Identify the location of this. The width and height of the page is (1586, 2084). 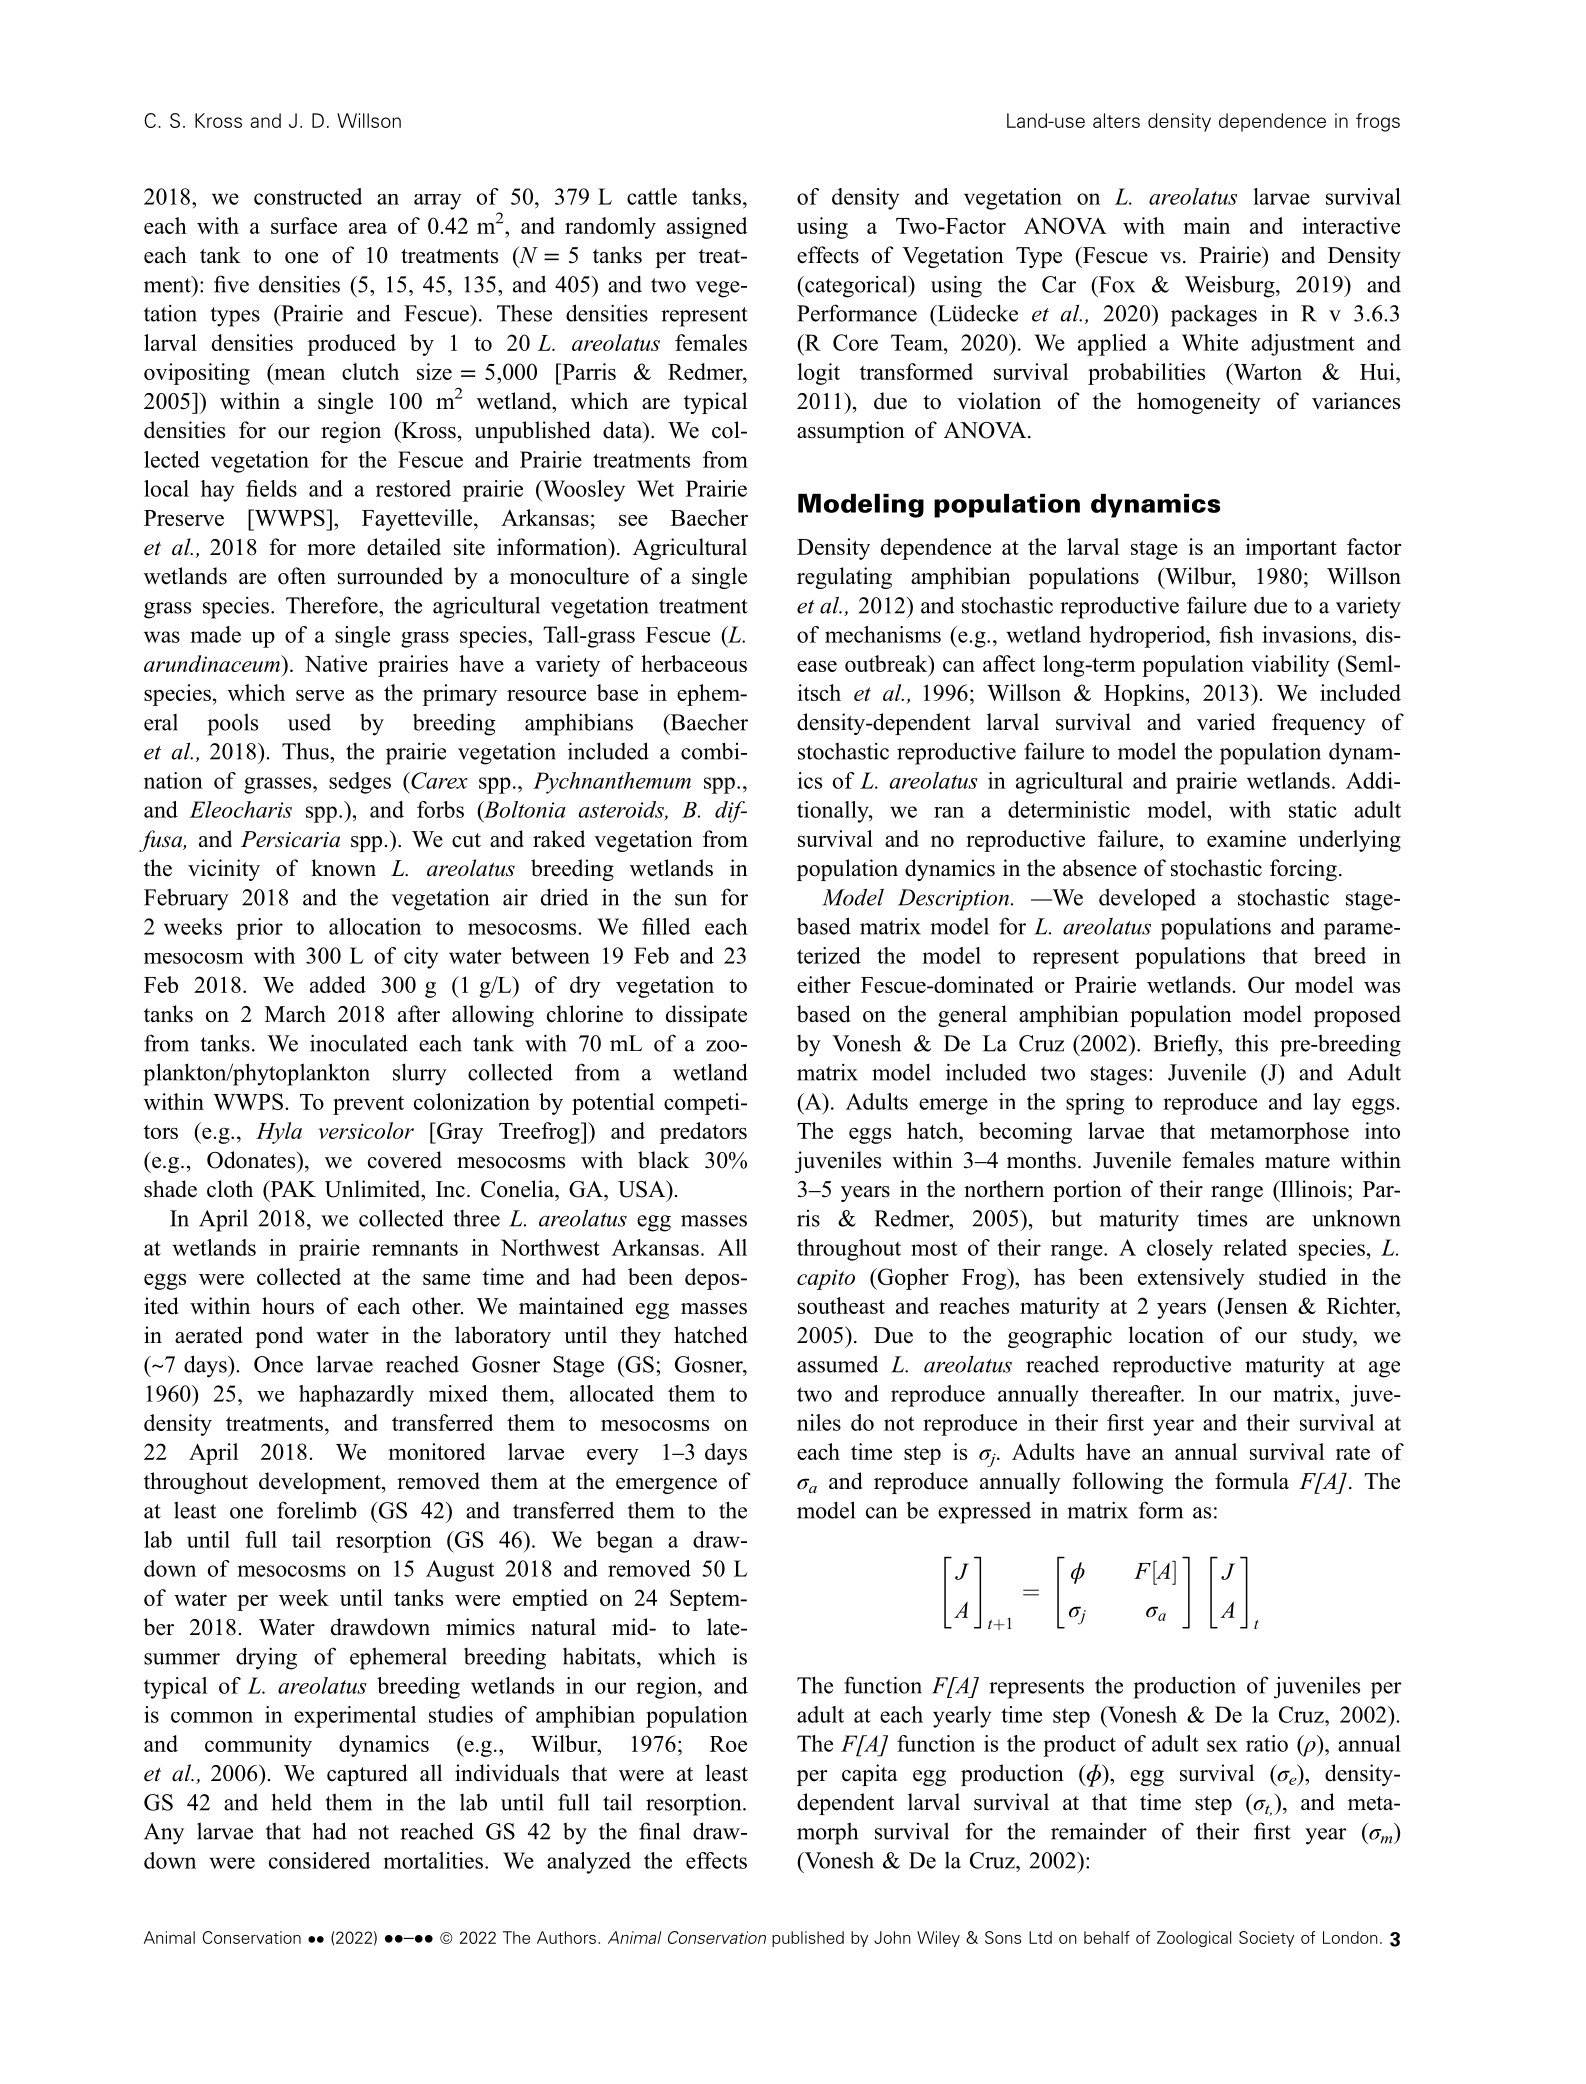
(1251, 1043).
